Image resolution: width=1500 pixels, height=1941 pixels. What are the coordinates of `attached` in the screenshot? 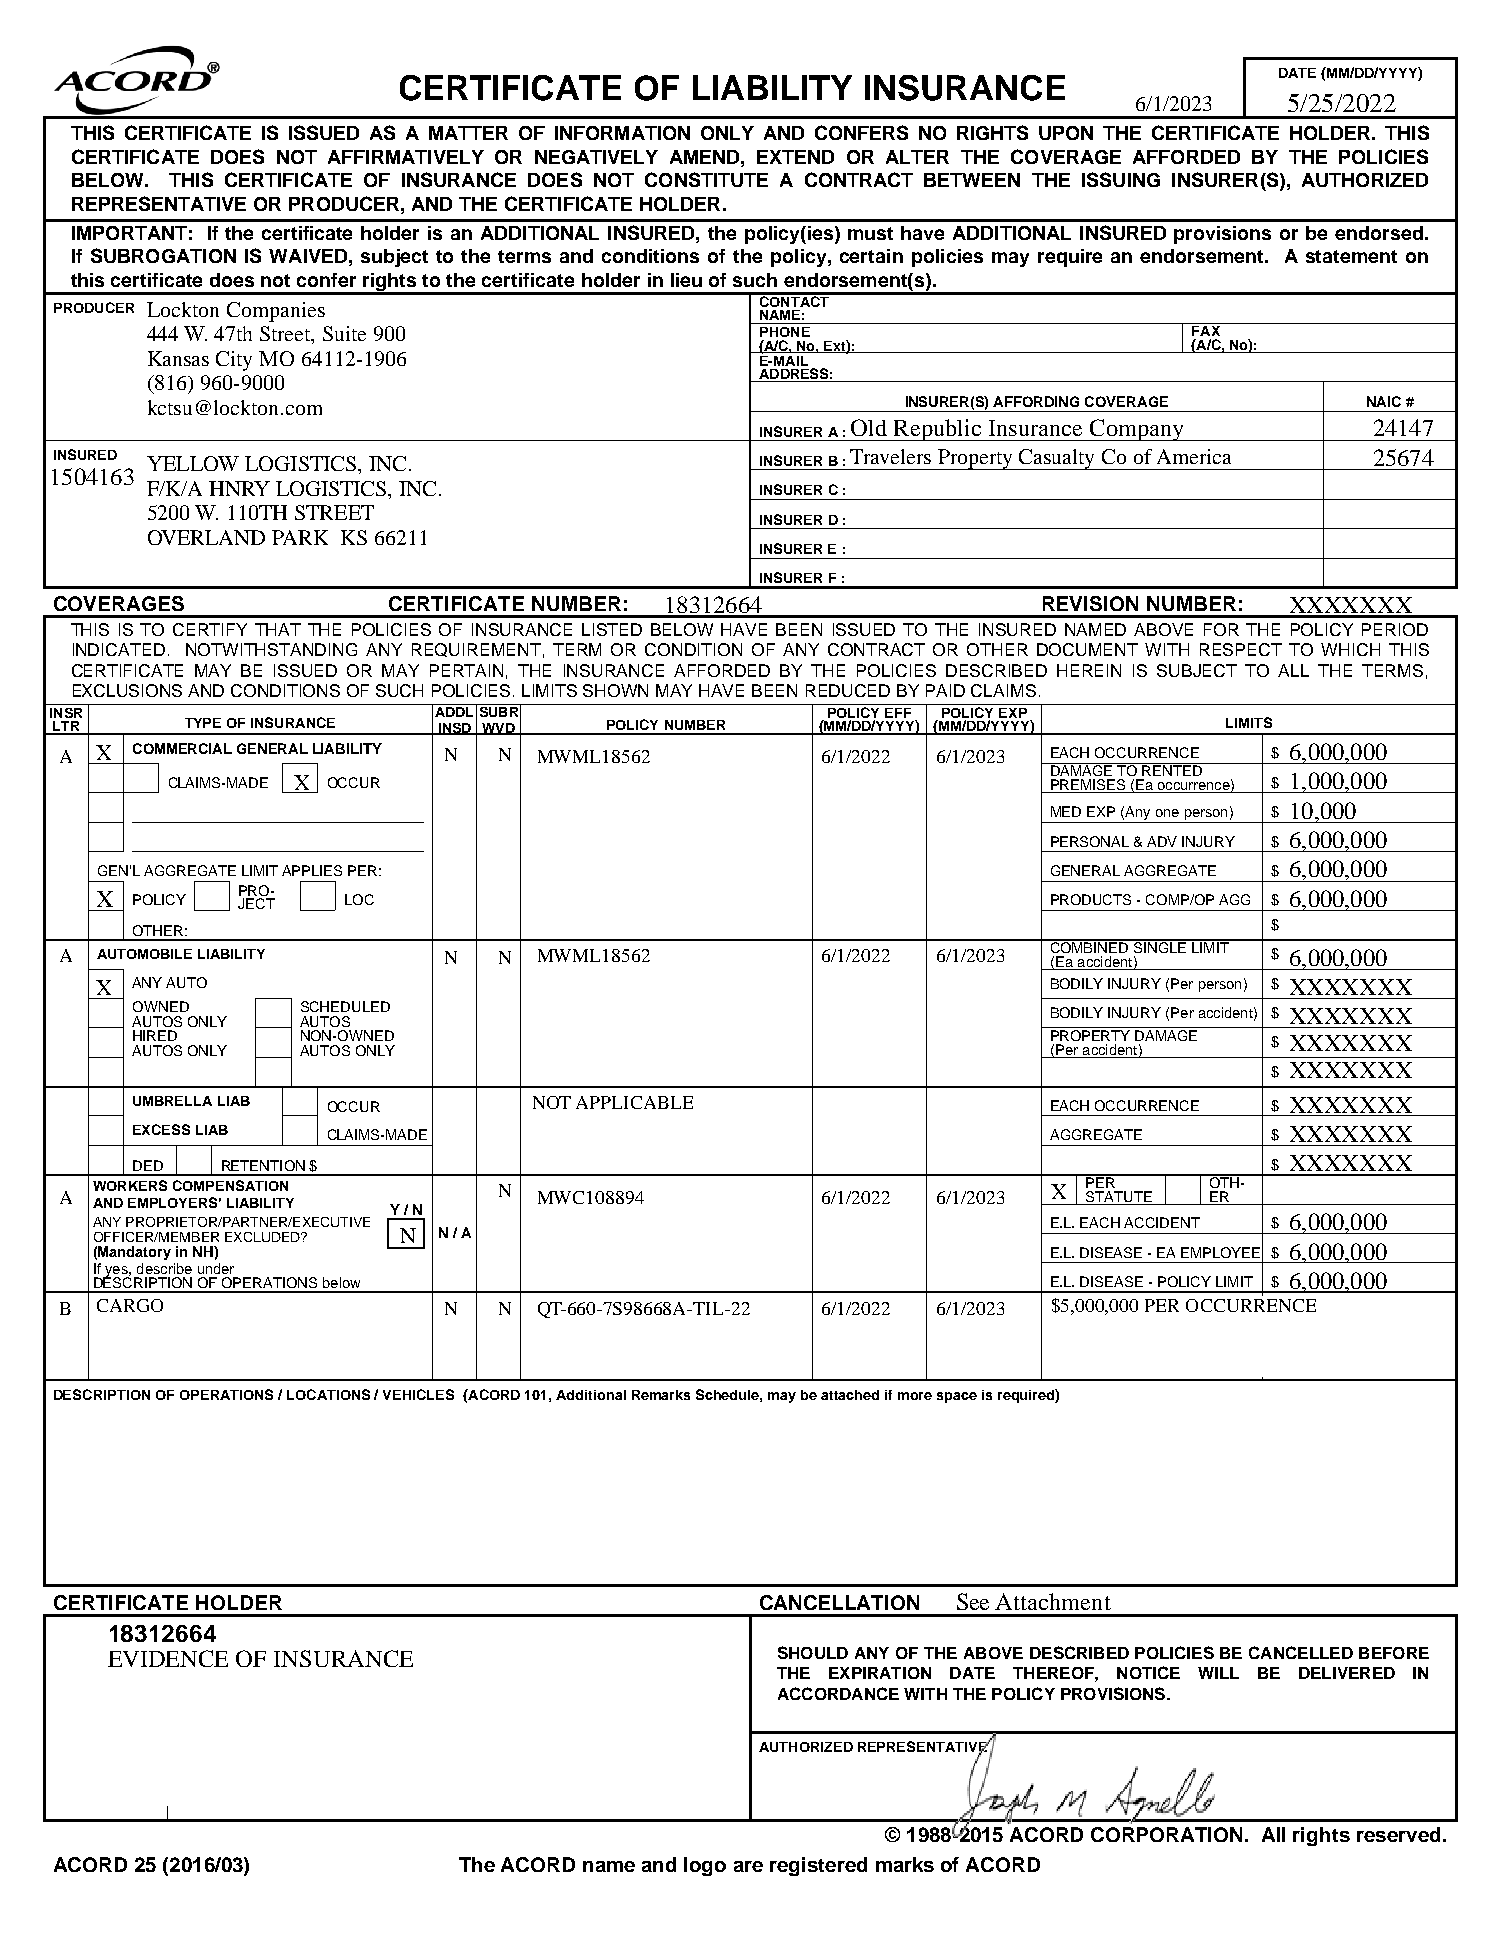 It's located at (850, 1395).
